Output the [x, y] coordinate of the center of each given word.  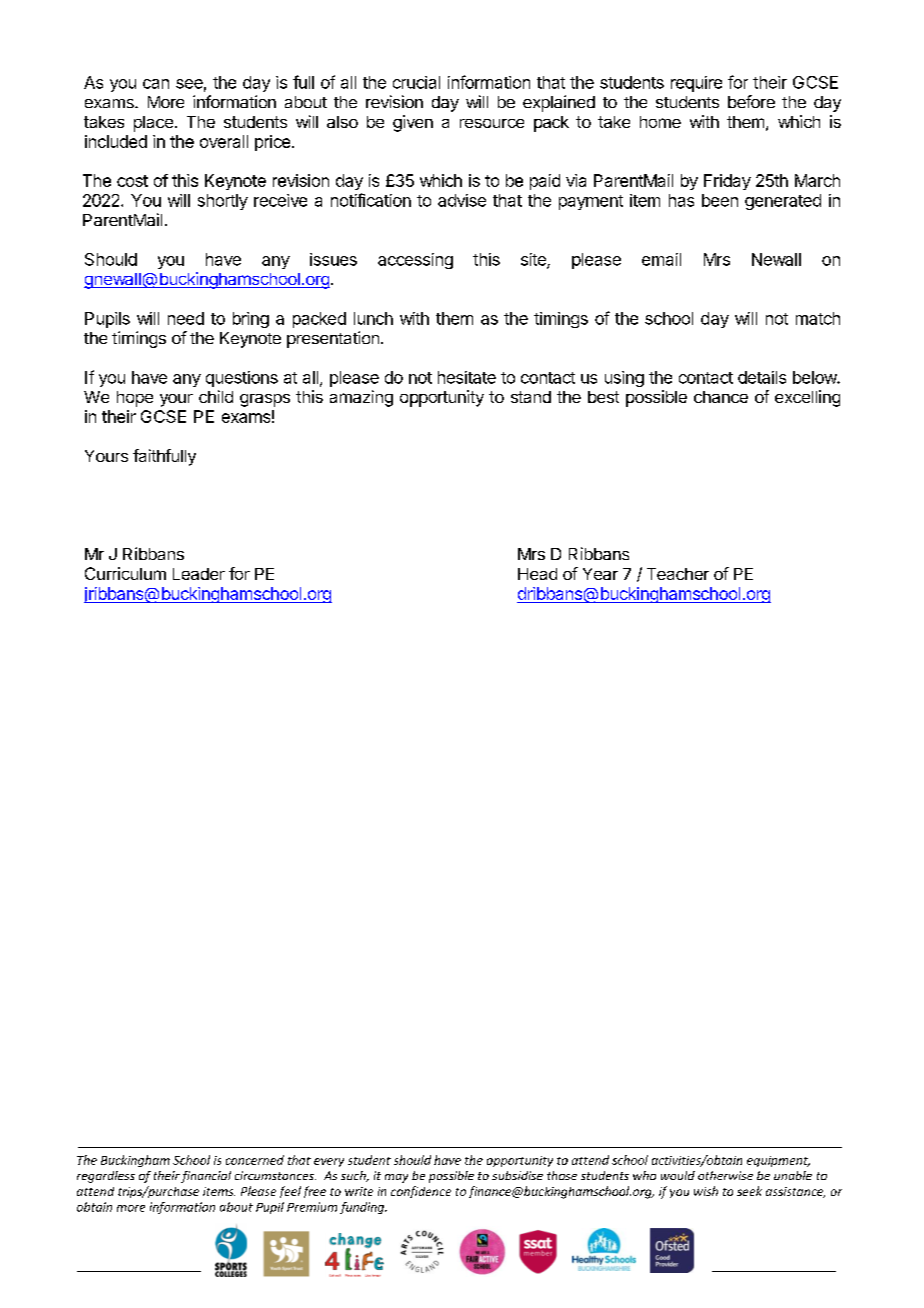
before [751, 101]
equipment [778, 1161]
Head [537, 574]
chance [721, 397]
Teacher [678, 574]
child [216, 396]
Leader [199, 574]
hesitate [467, 377]
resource [492, 123]
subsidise [517, 1175]
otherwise [725, 1175]
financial [206, 1177]
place [153, 124]
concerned [255, 1160]
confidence [421, 1192]
